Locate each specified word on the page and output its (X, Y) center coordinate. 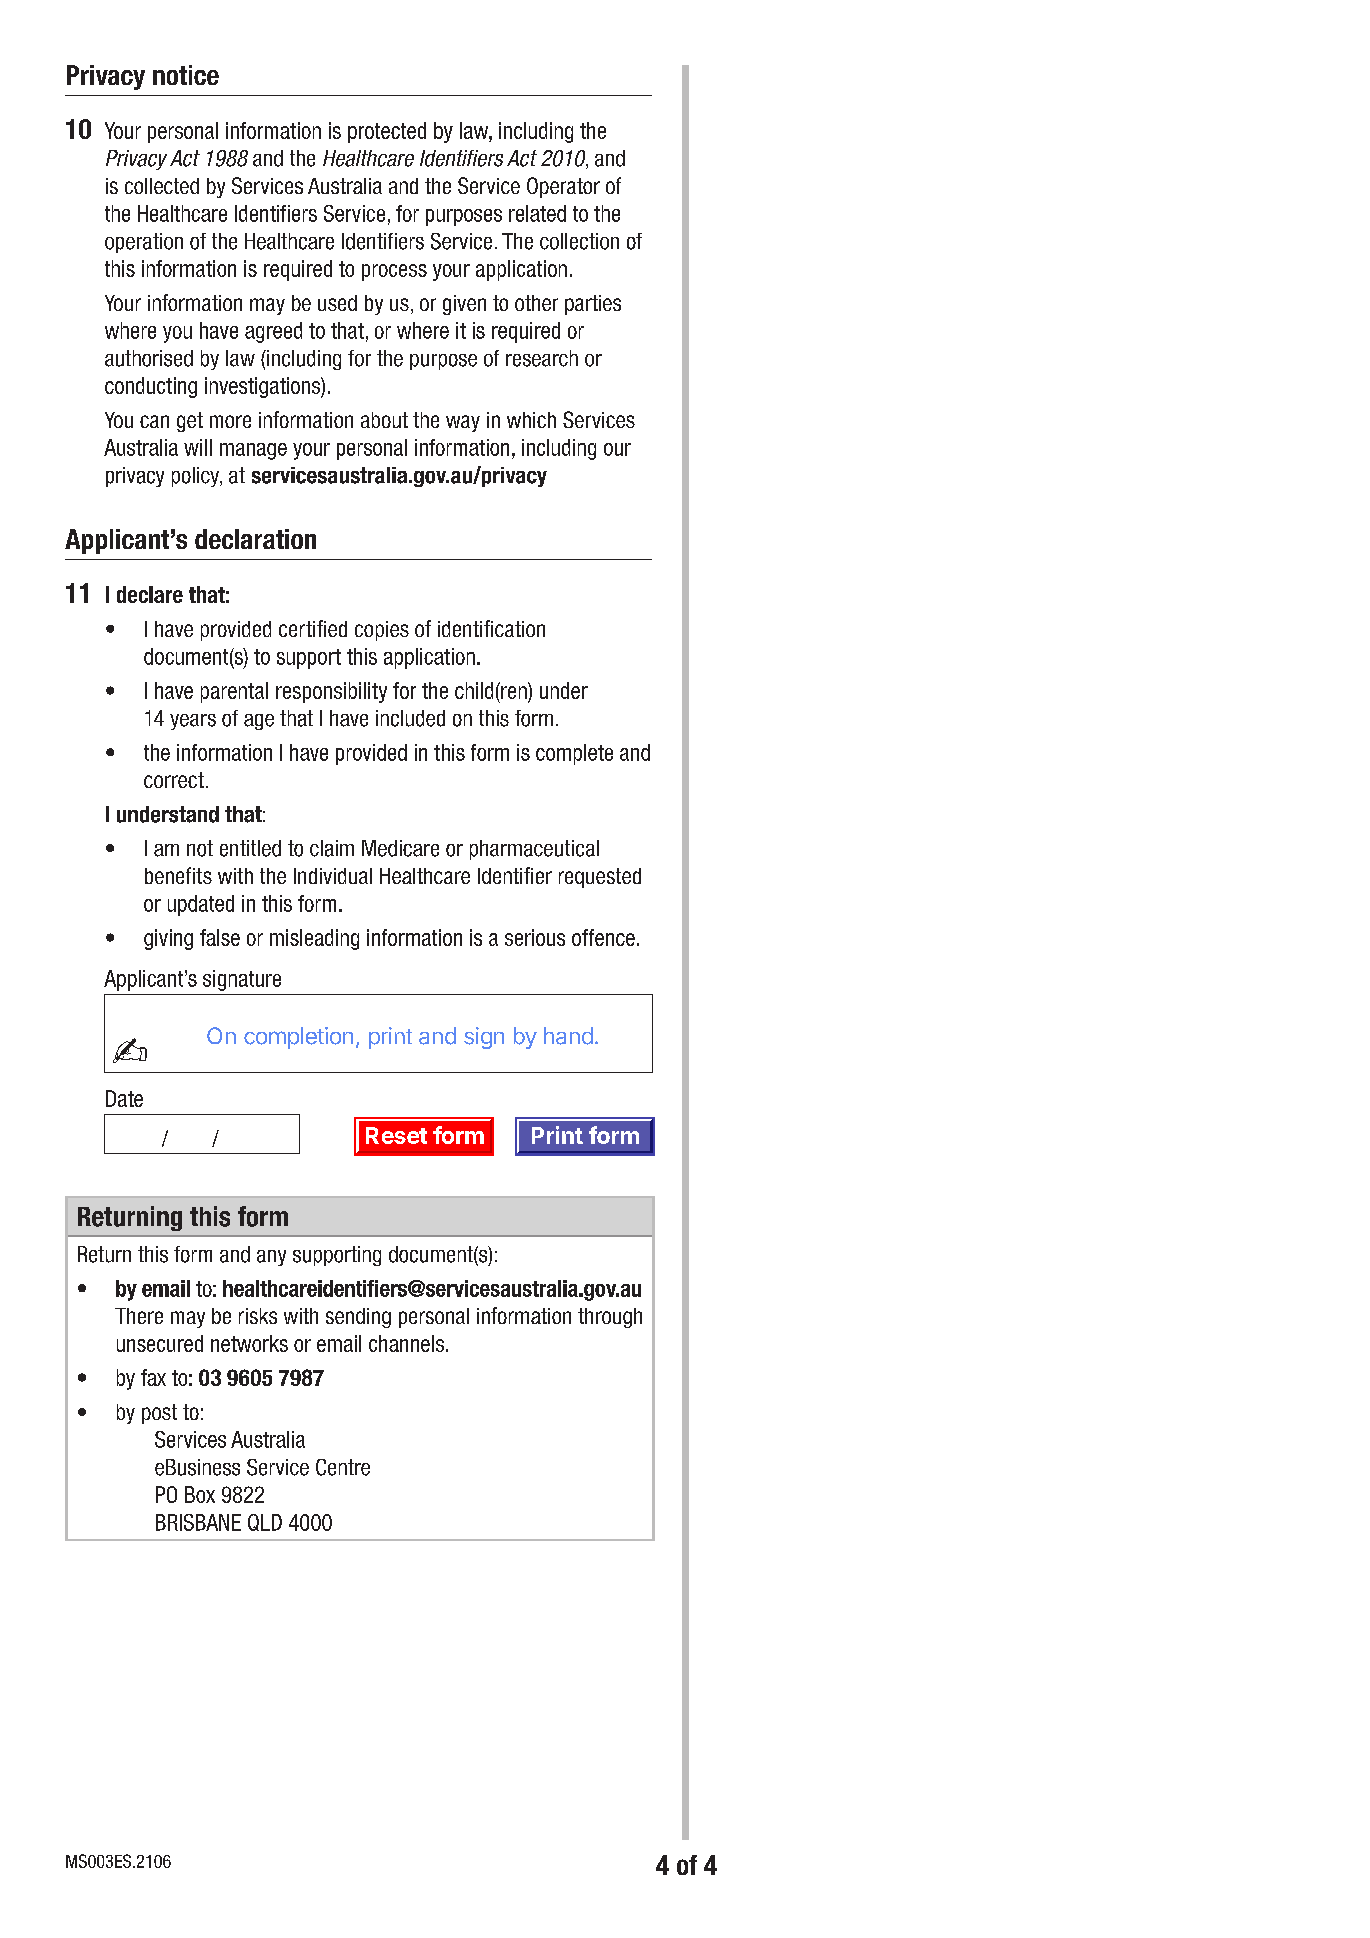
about (384, 420)
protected (387, 132)
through (610, 1318)
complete (574, 754)
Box (200, 1494)
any (271, 1258)
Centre (343, 1467)
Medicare (400, 848)
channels (406, 1343)
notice (186, 75)
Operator (563, 187)
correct (174, 780)
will (198, 447)
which (531, 420)
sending (358, 1318)
